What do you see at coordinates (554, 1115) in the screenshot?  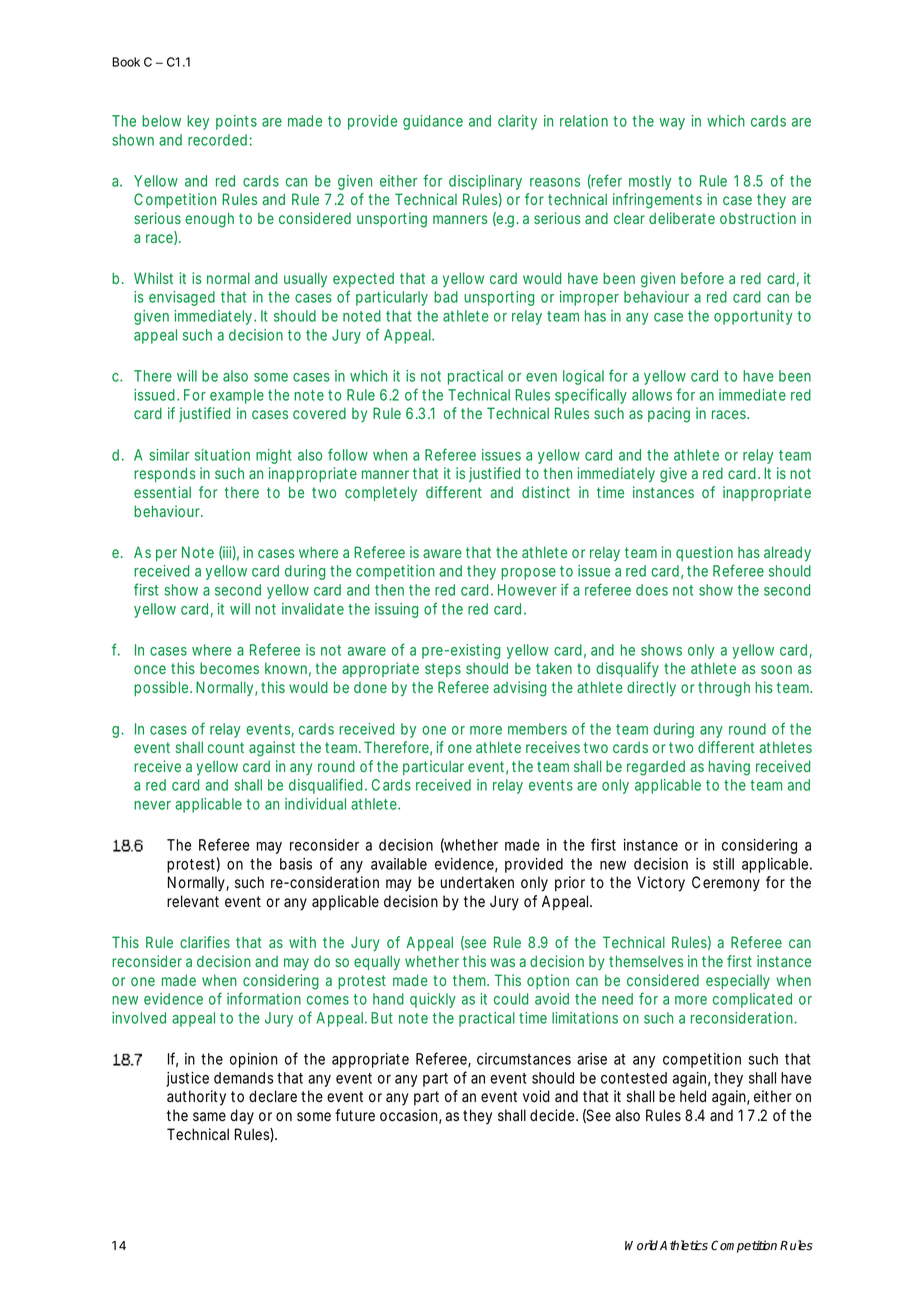 I see `decide` at bounding box center [554, 1115].
